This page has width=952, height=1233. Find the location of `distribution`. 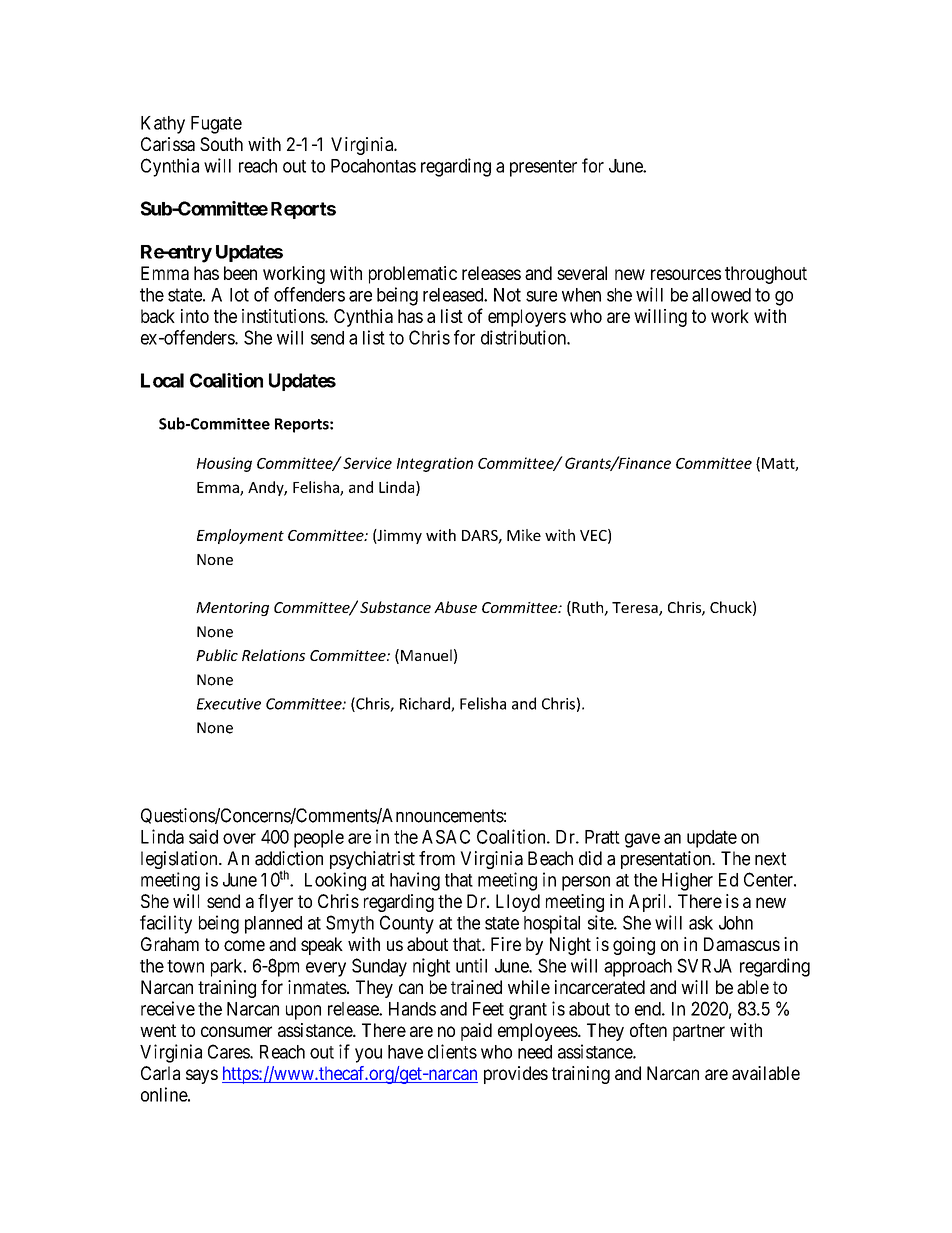

distribution is located at coordinates (524, 337).
